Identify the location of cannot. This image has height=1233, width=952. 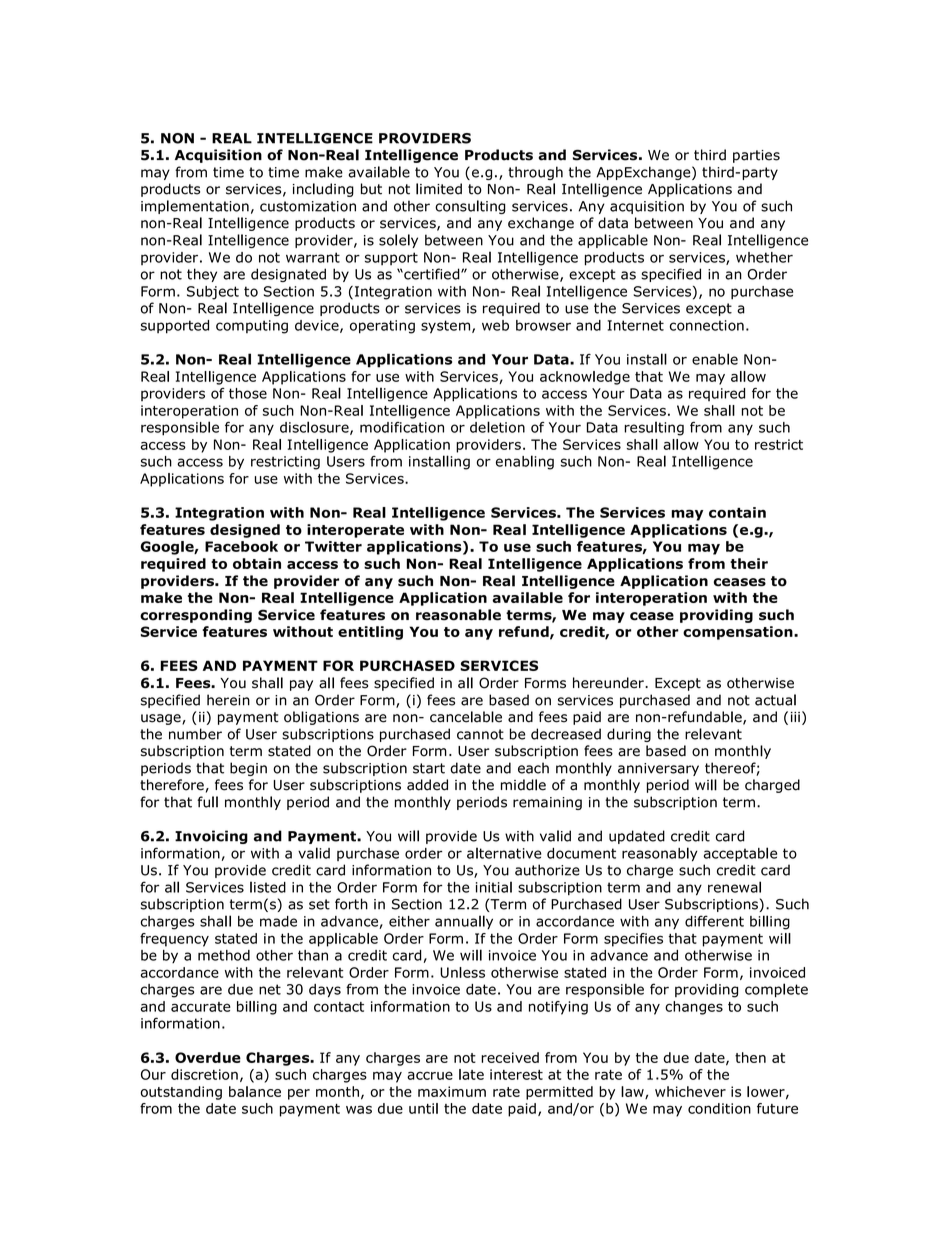
(480, 734).
